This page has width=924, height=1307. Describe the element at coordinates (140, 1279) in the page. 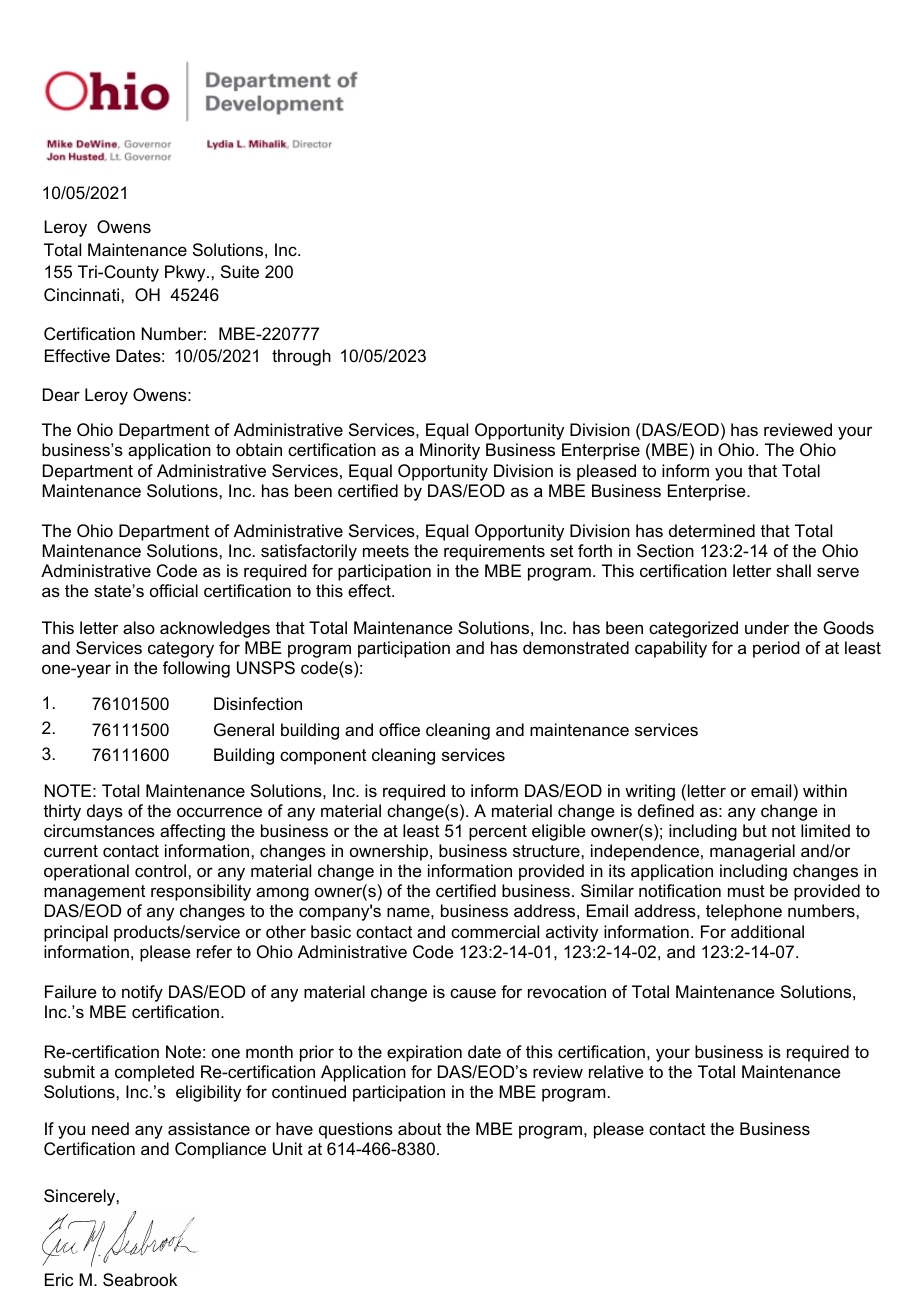

I see `Seabrook` at that location.
